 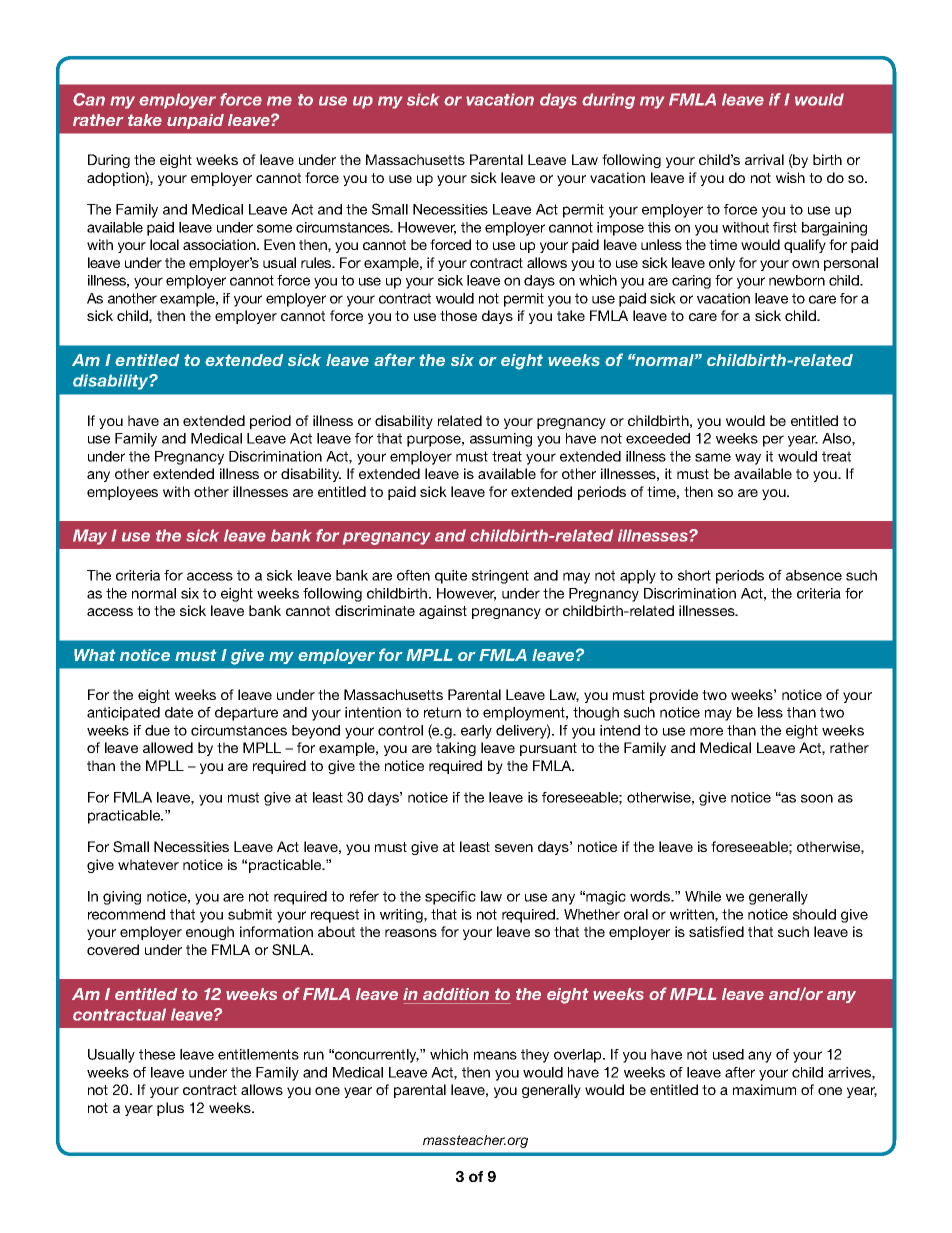 I want to click on allowed, so click(x=168, y=747).
